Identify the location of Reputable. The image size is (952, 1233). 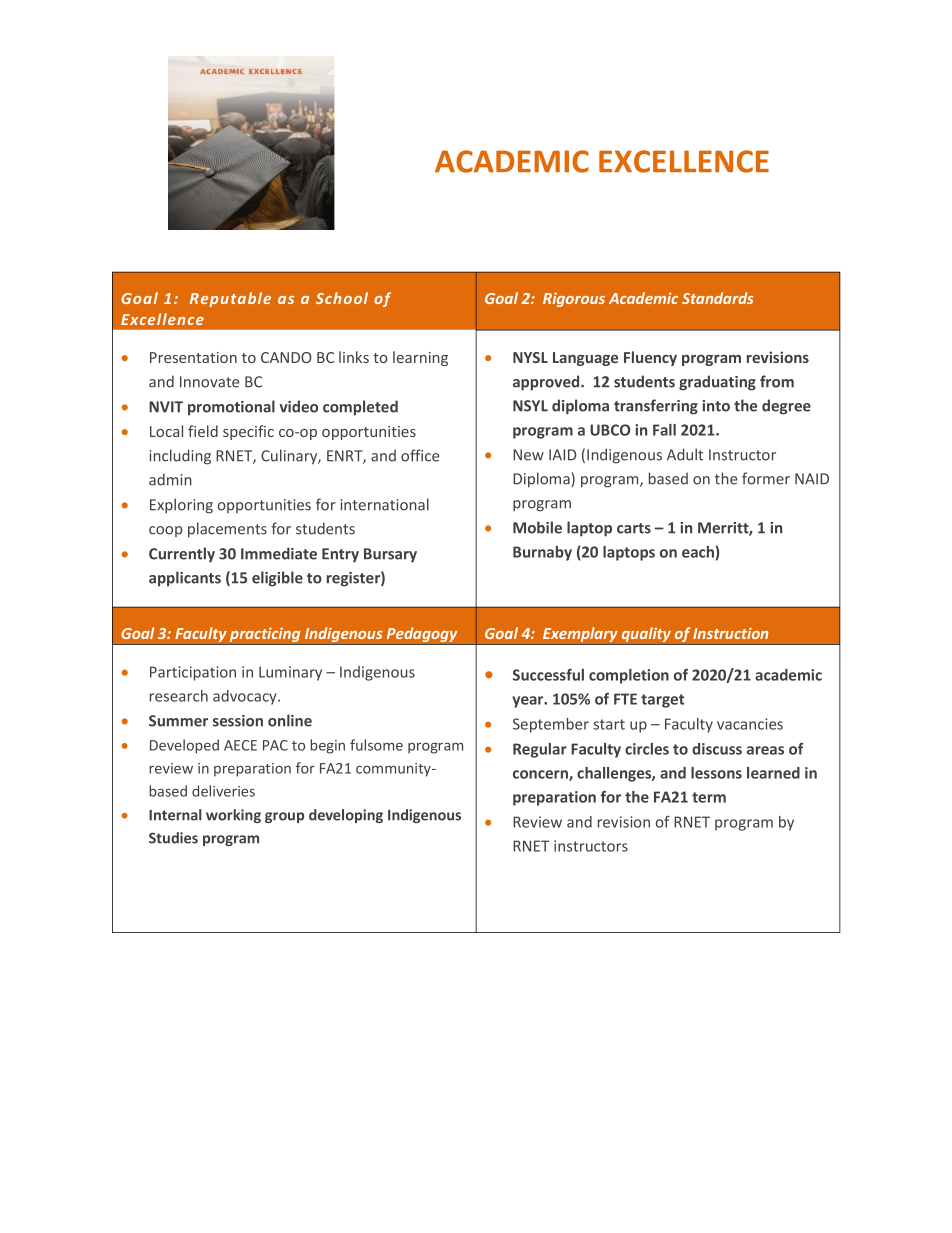
(230, 299).
